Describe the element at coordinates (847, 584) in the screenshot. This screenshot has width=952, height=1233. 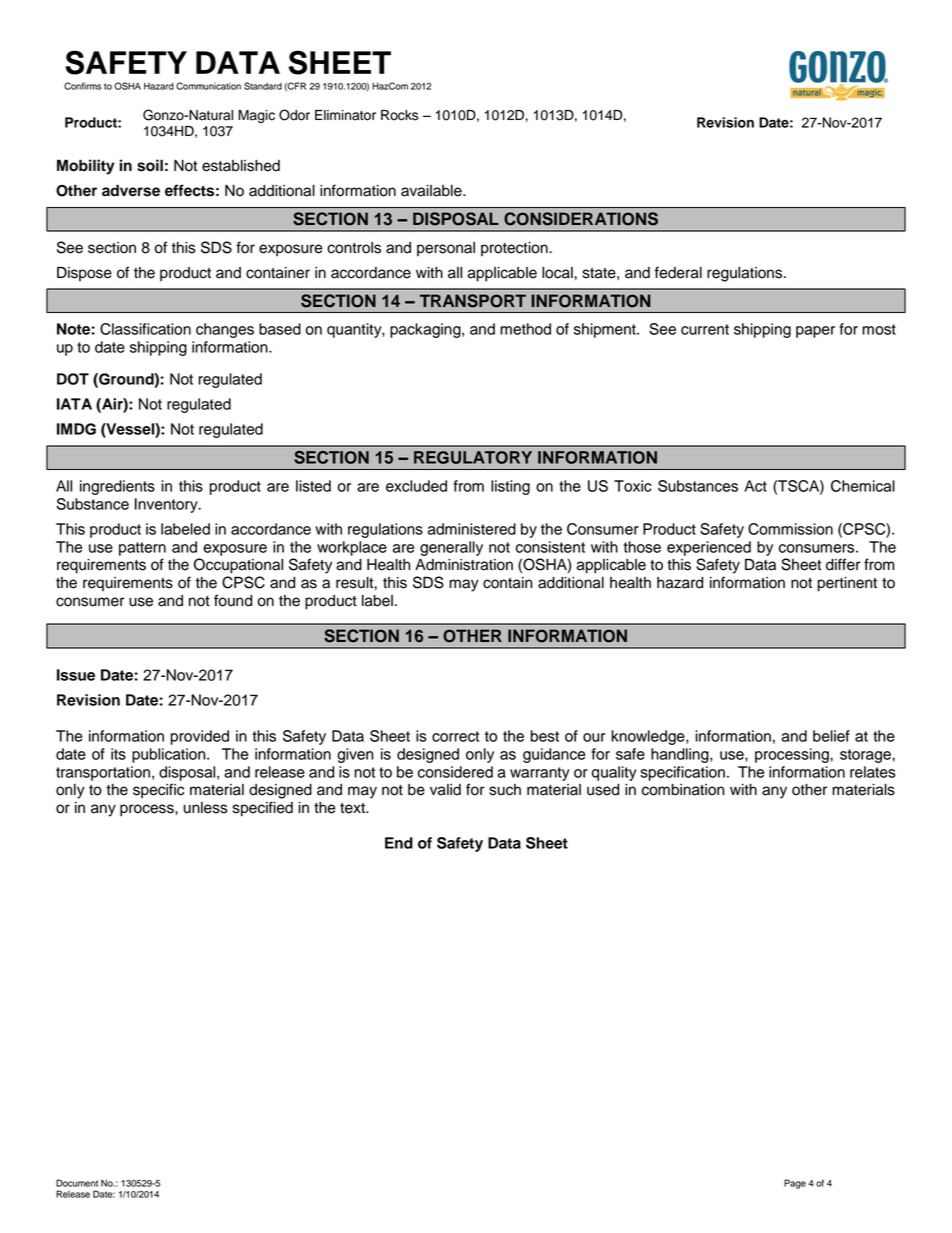
I see `pertinent` at that location.
